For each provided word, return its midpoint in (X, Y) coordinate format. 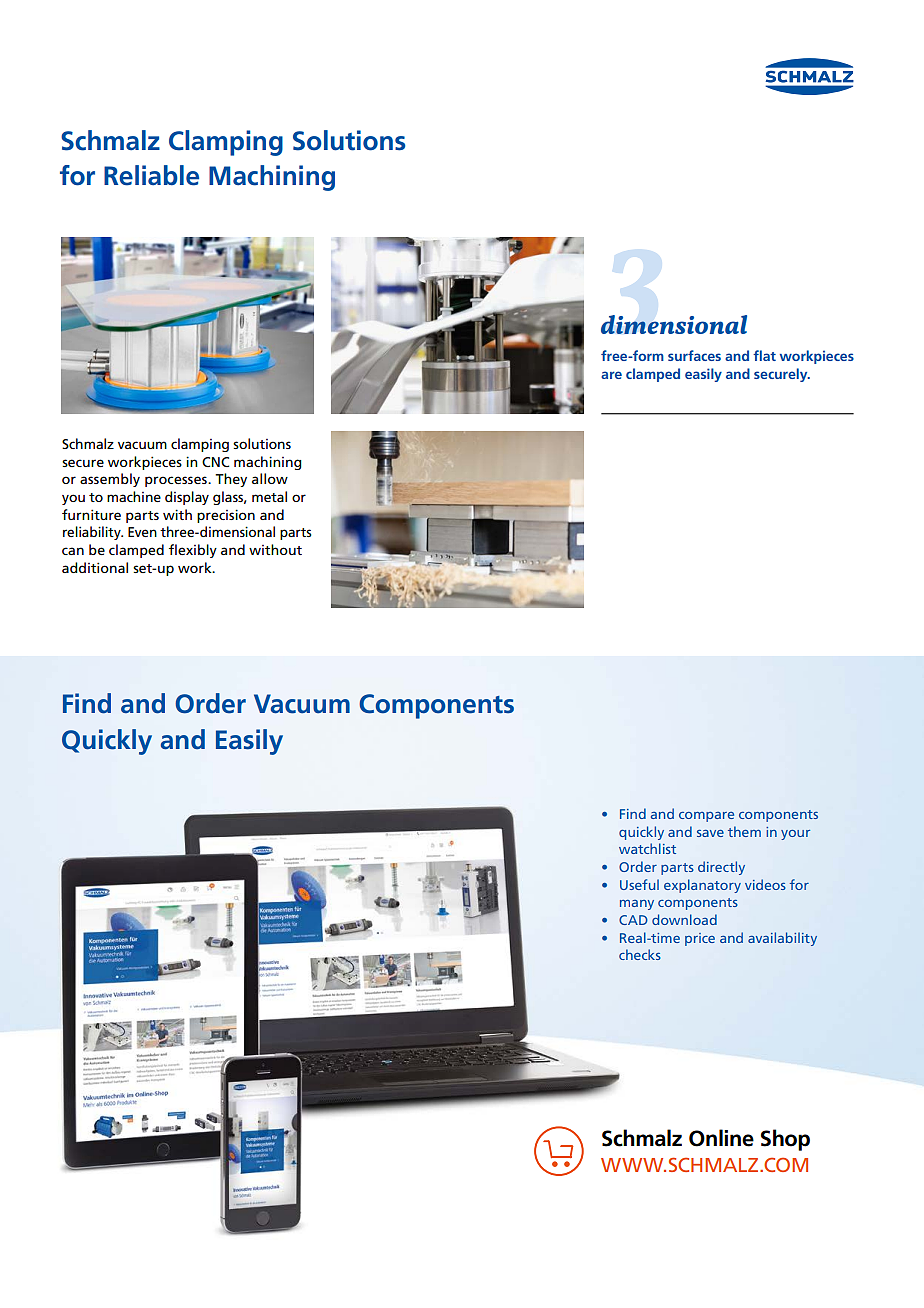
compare (706, 817)
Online (721, 1138)
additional (95, 567)
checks (640, 954)
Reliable (151, 175)
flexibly (193, 551)
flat (764, 355)
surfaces (694, 355)
